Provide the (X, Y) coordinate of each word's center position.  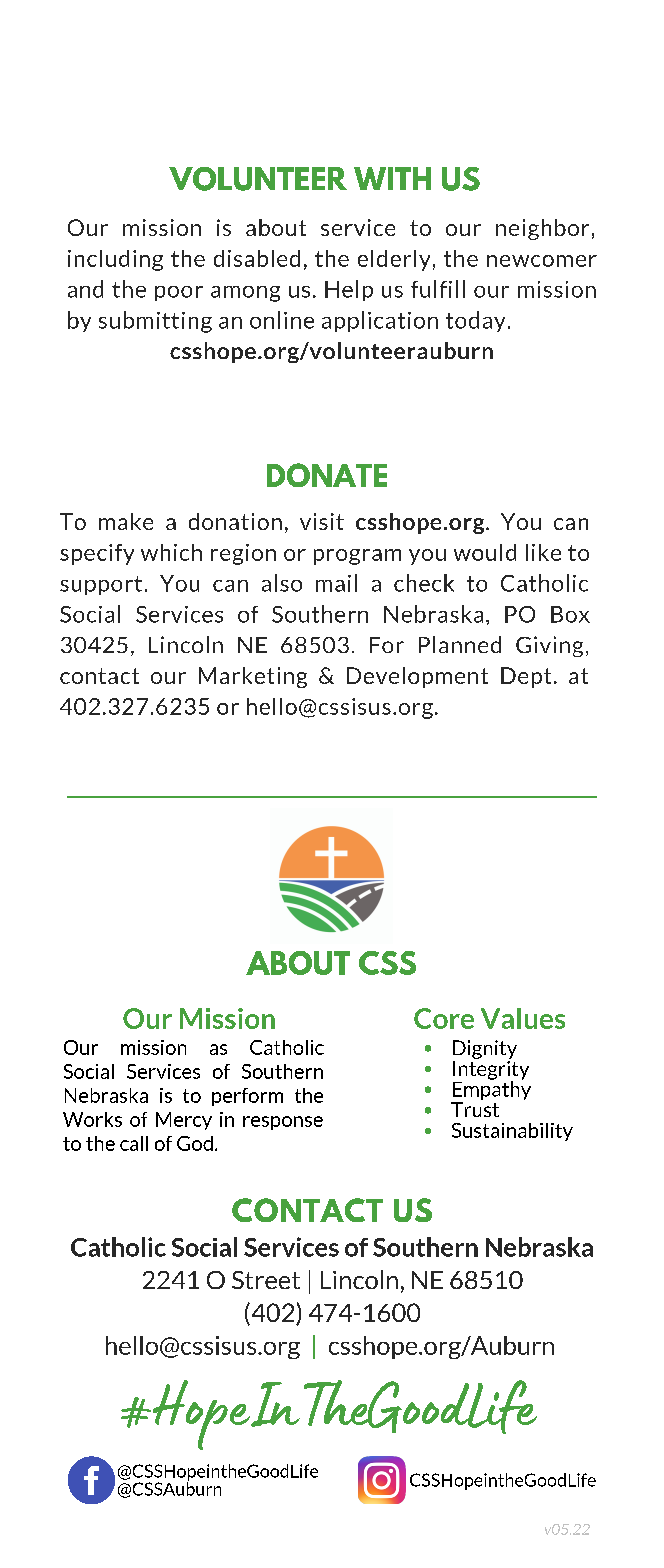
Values (523, 1018)
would (485, 552)
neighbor (542, 229)
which (171, 552)
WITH (392, 178)
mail (336, 583)
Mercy (184, 1121)
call (134, 1143)
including (115, 260)
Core (444, 1018)
